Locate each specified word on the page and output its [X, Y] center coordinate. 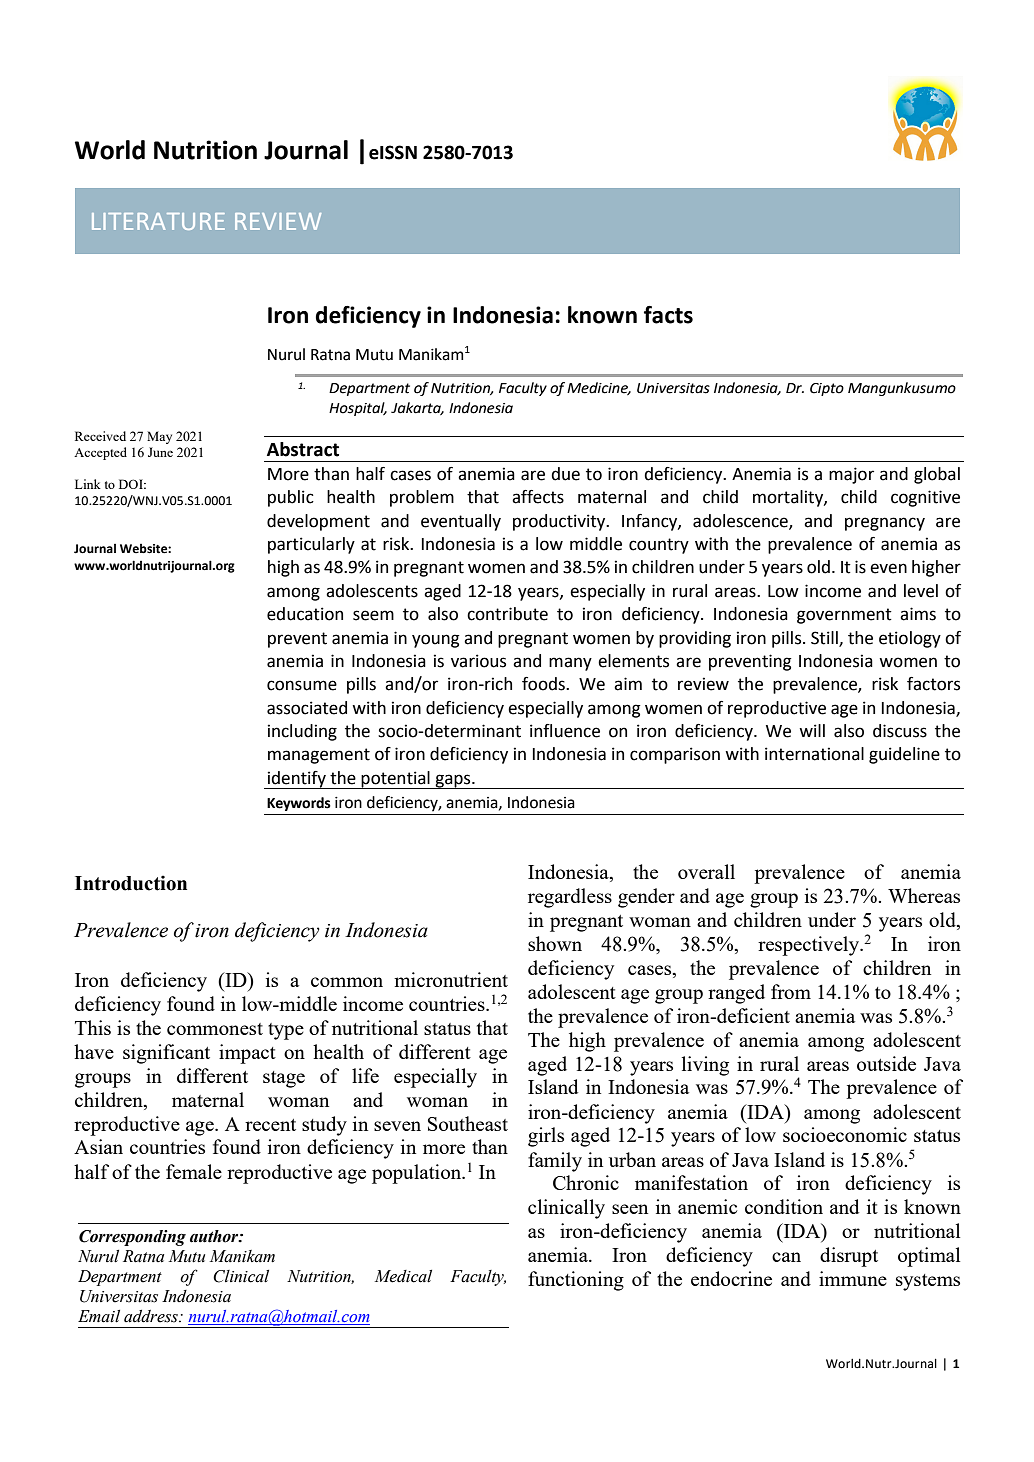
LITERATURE [158, 221]
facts [668, 315]
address [152, 1316]
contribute [507, 614]
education [305, 614]
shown [555, 943]
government [844, 616]
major [851, 475]
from [791, 991]
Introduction [131, 883]
